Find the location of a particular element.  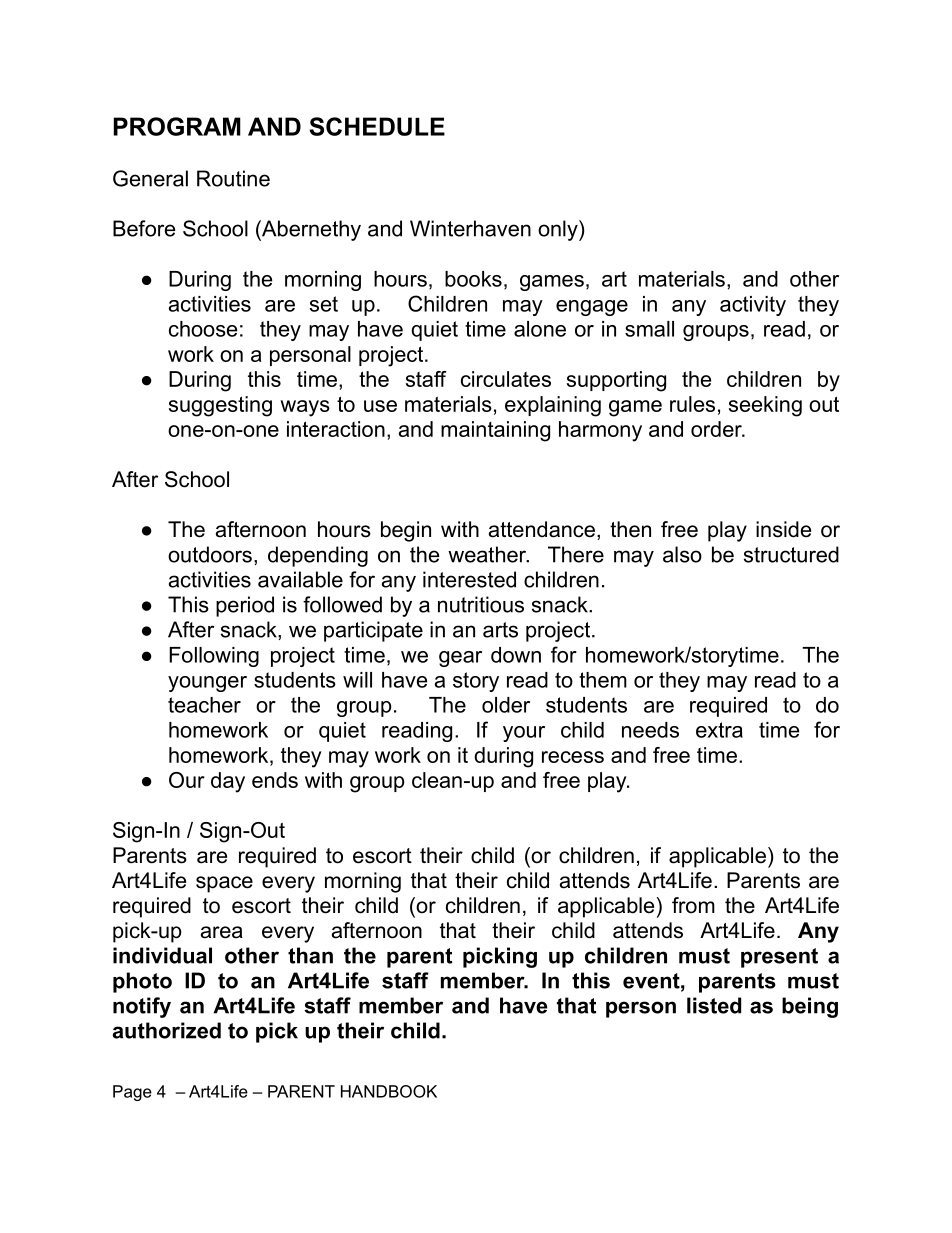

from is located at coordinates (693, 905).
